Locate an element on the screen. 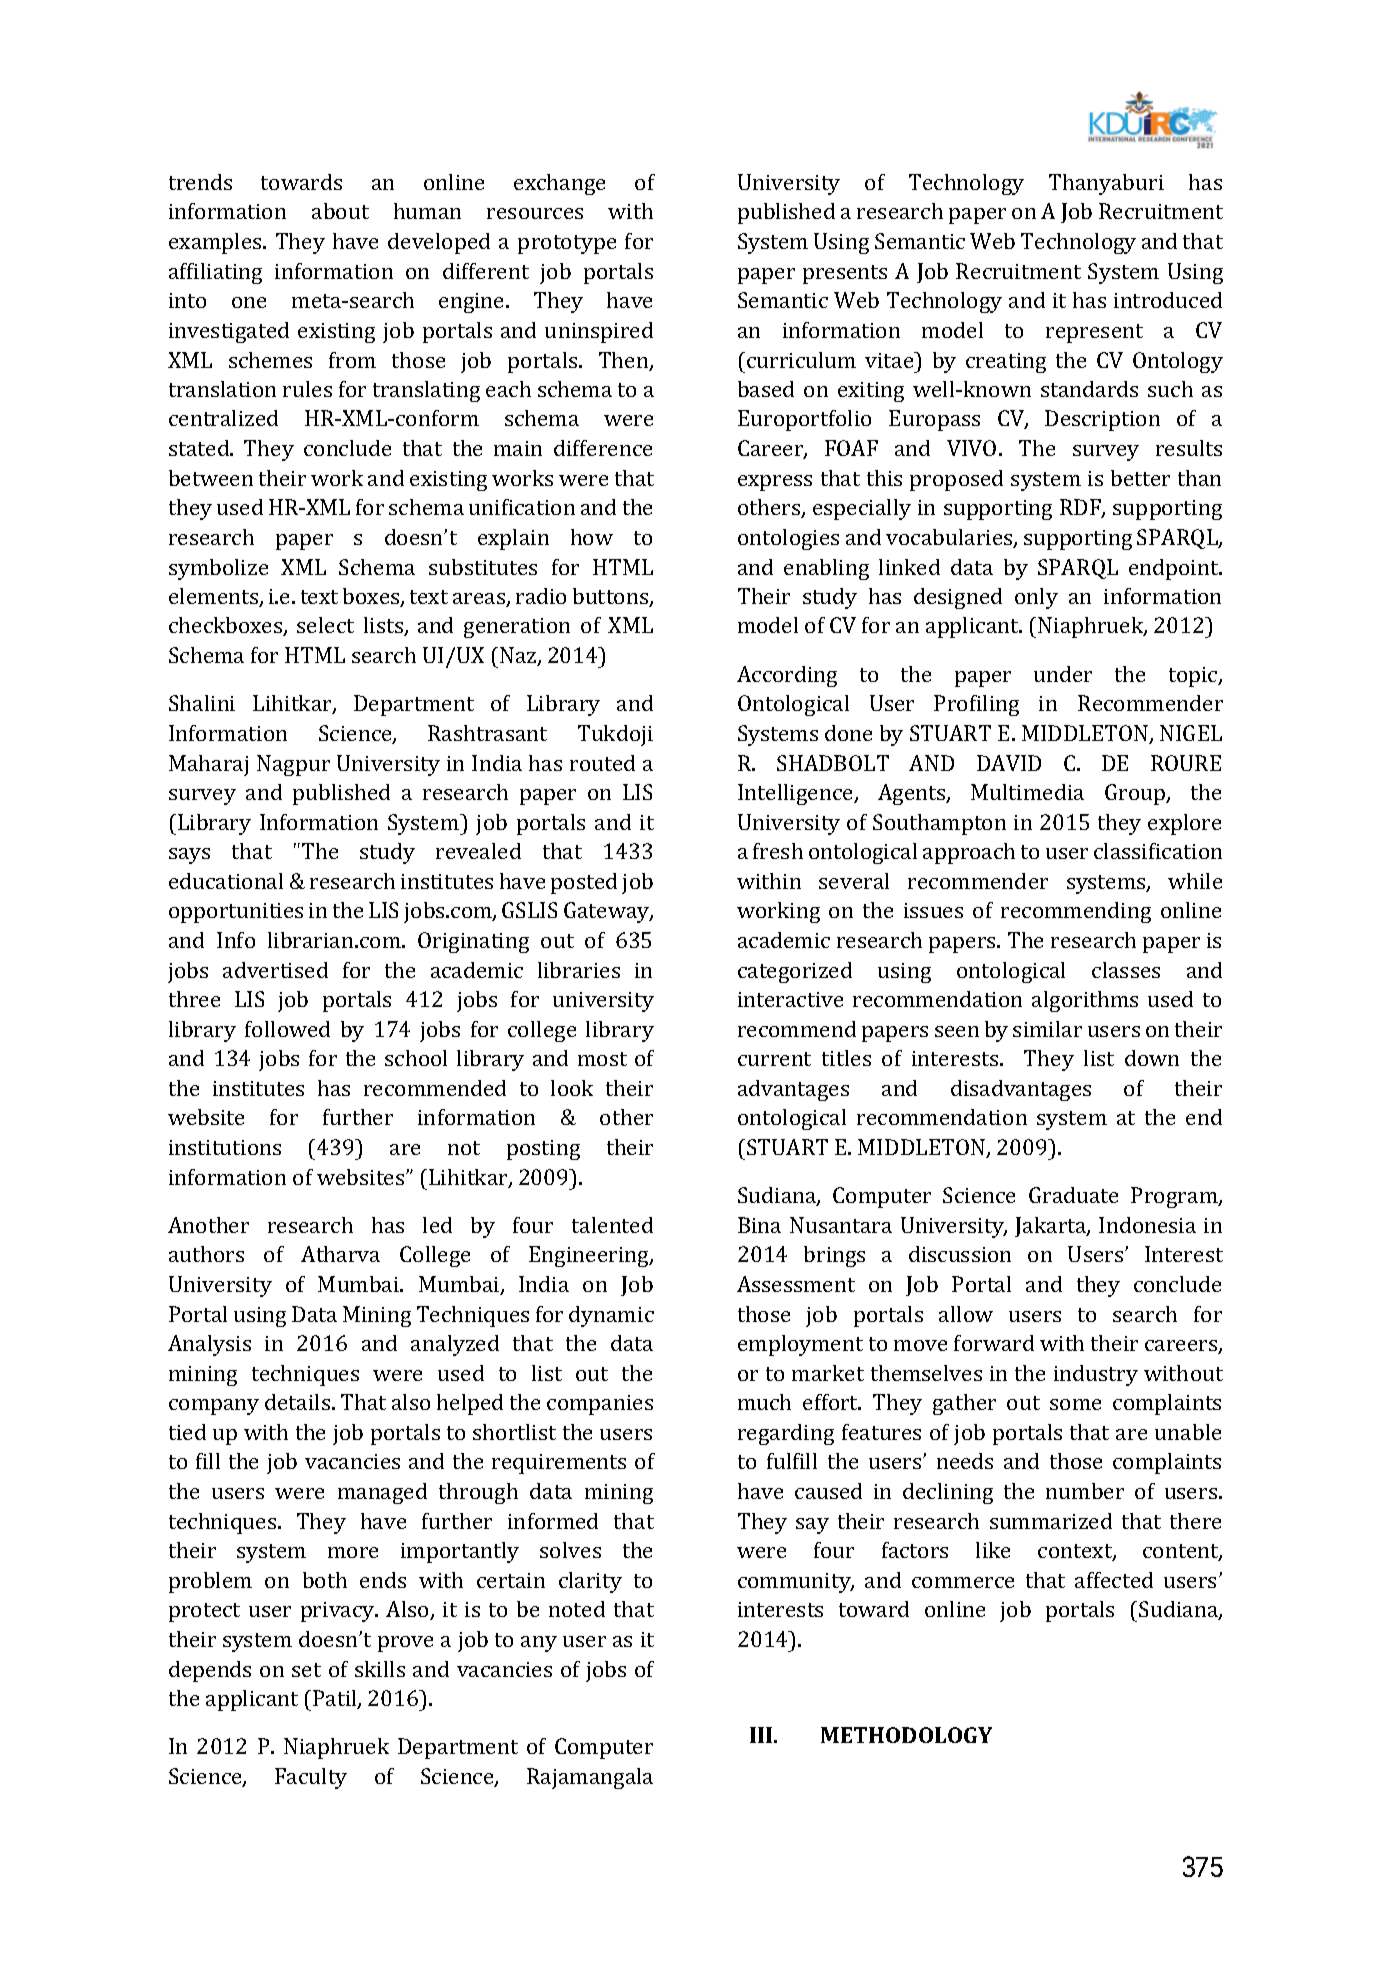 The image size is (1392, 1968). about is located at coordinates (340, 211).
